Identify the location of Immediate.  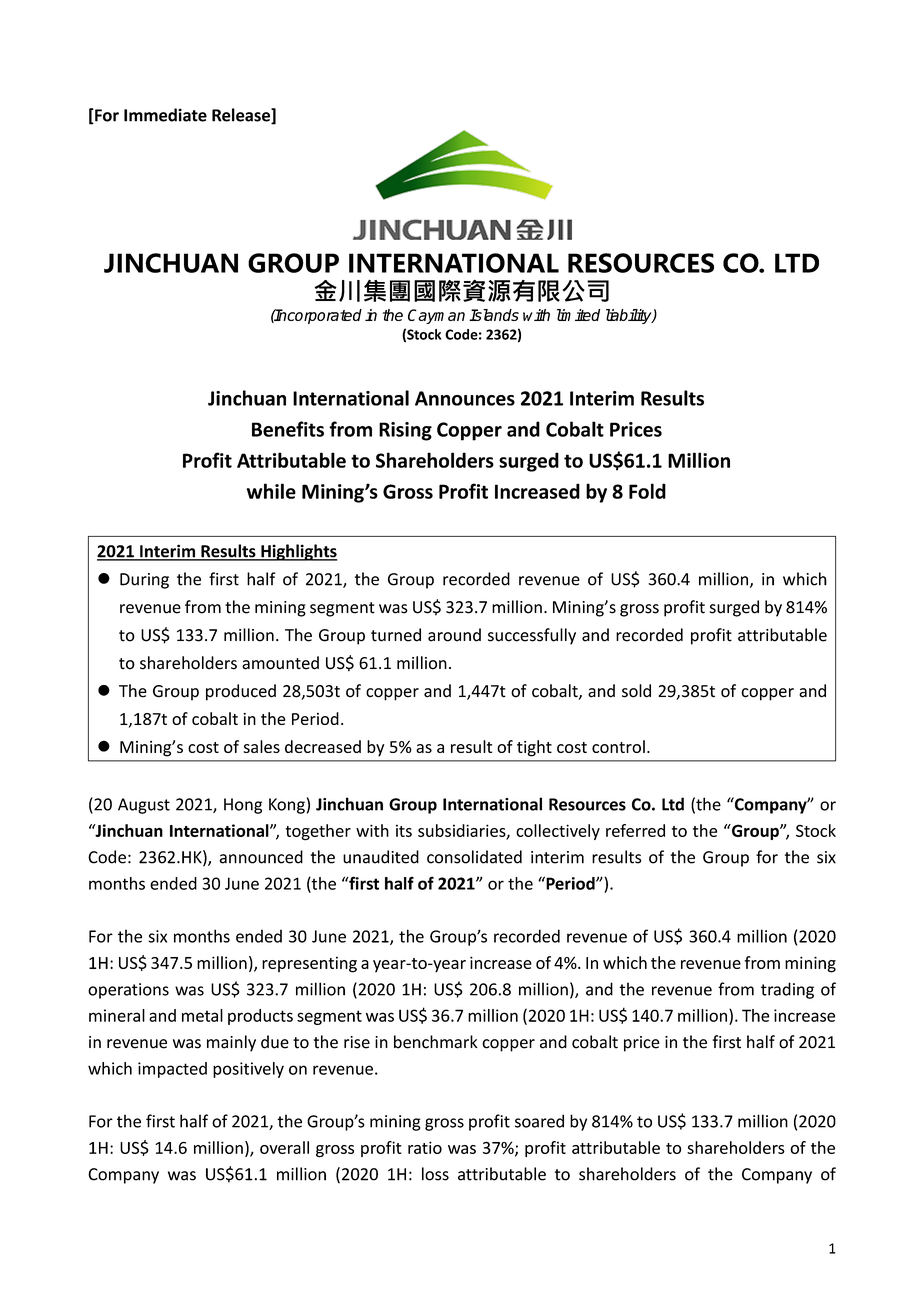
(165, 115).
